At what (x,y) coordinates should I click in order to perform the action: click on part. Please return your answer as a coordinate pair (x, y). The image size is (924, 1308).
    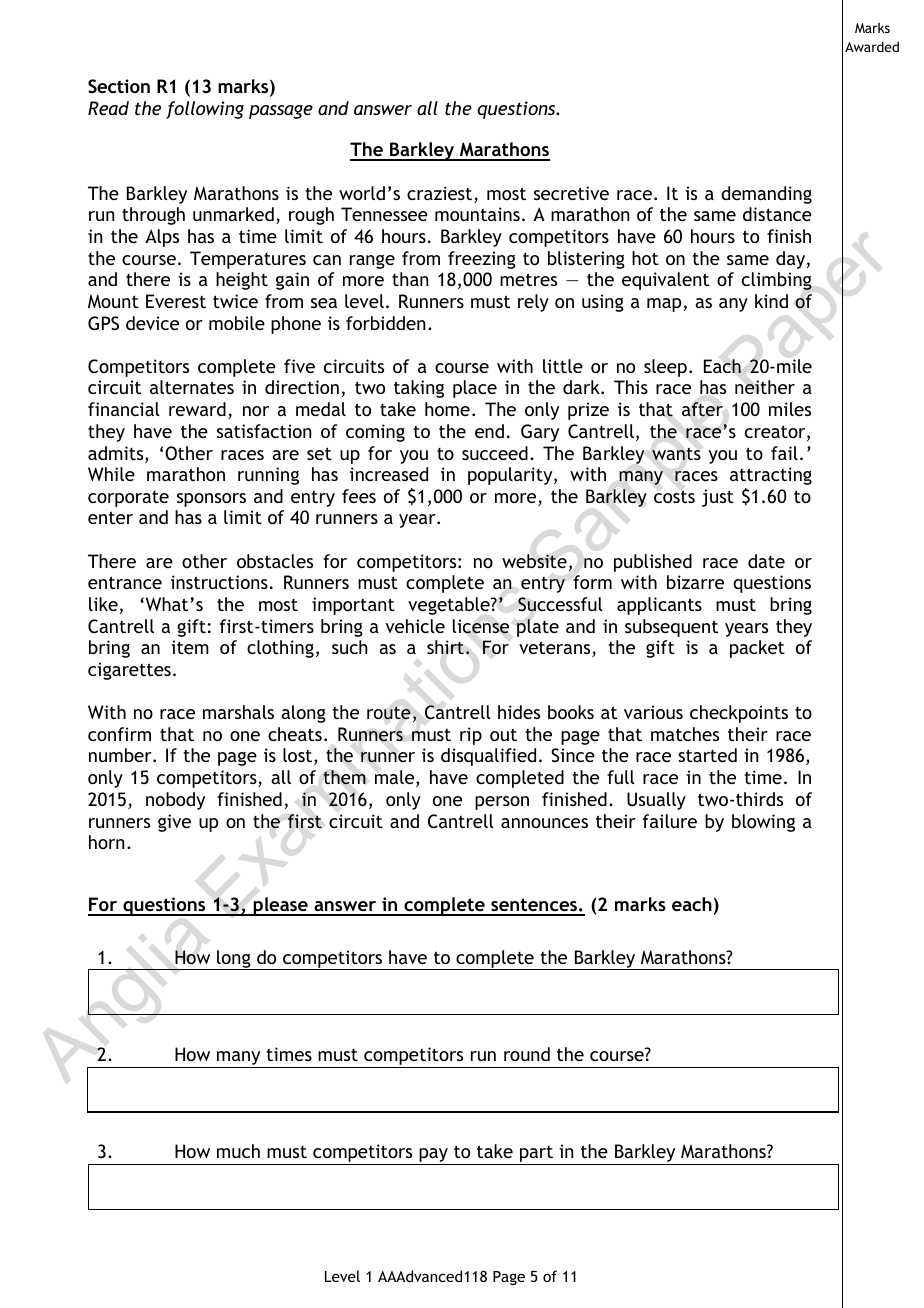
    Looking at the image, I should click on (536, 1155).
